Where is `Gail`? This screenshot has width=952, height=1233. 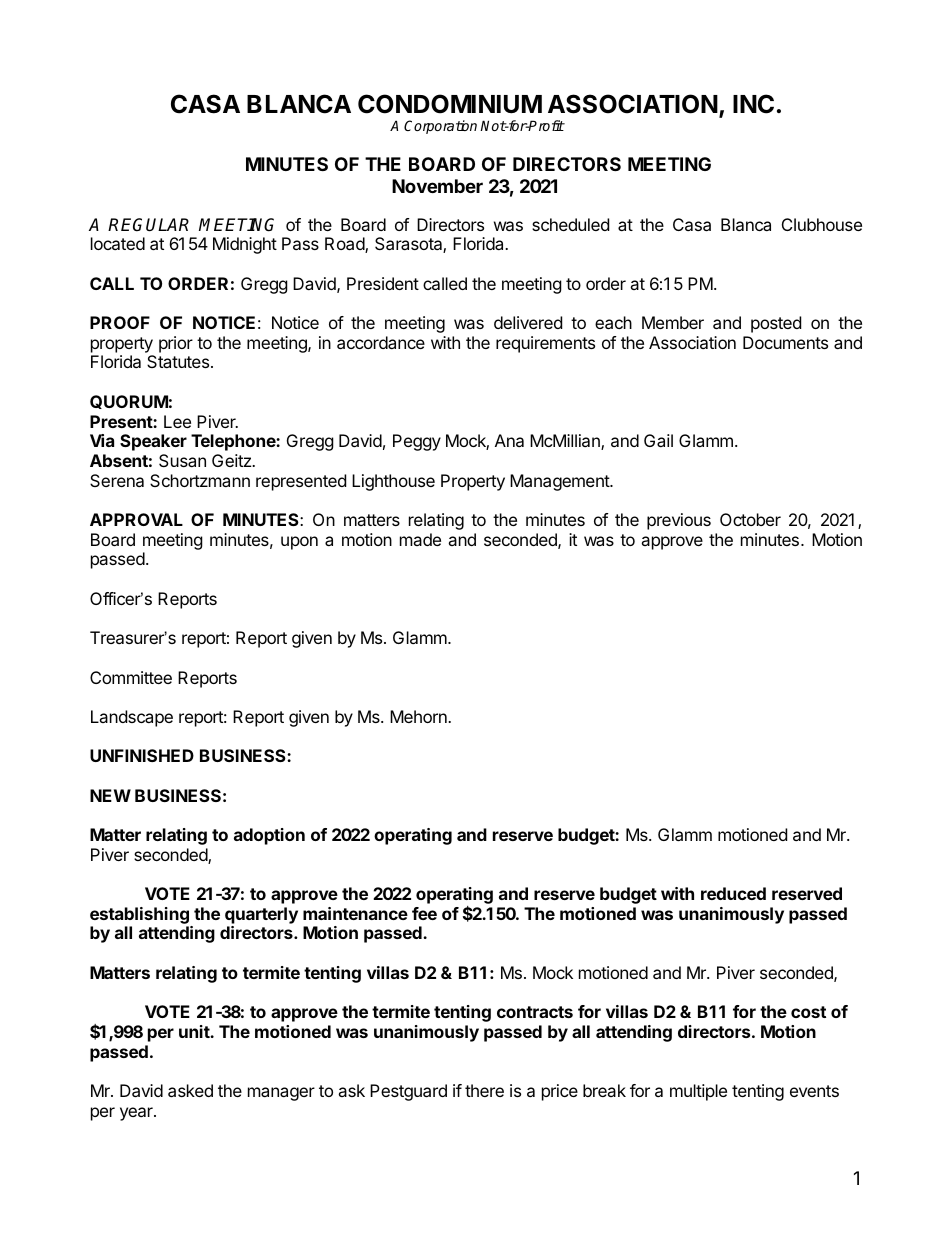
Gail is located at coordinates (658, 440).
